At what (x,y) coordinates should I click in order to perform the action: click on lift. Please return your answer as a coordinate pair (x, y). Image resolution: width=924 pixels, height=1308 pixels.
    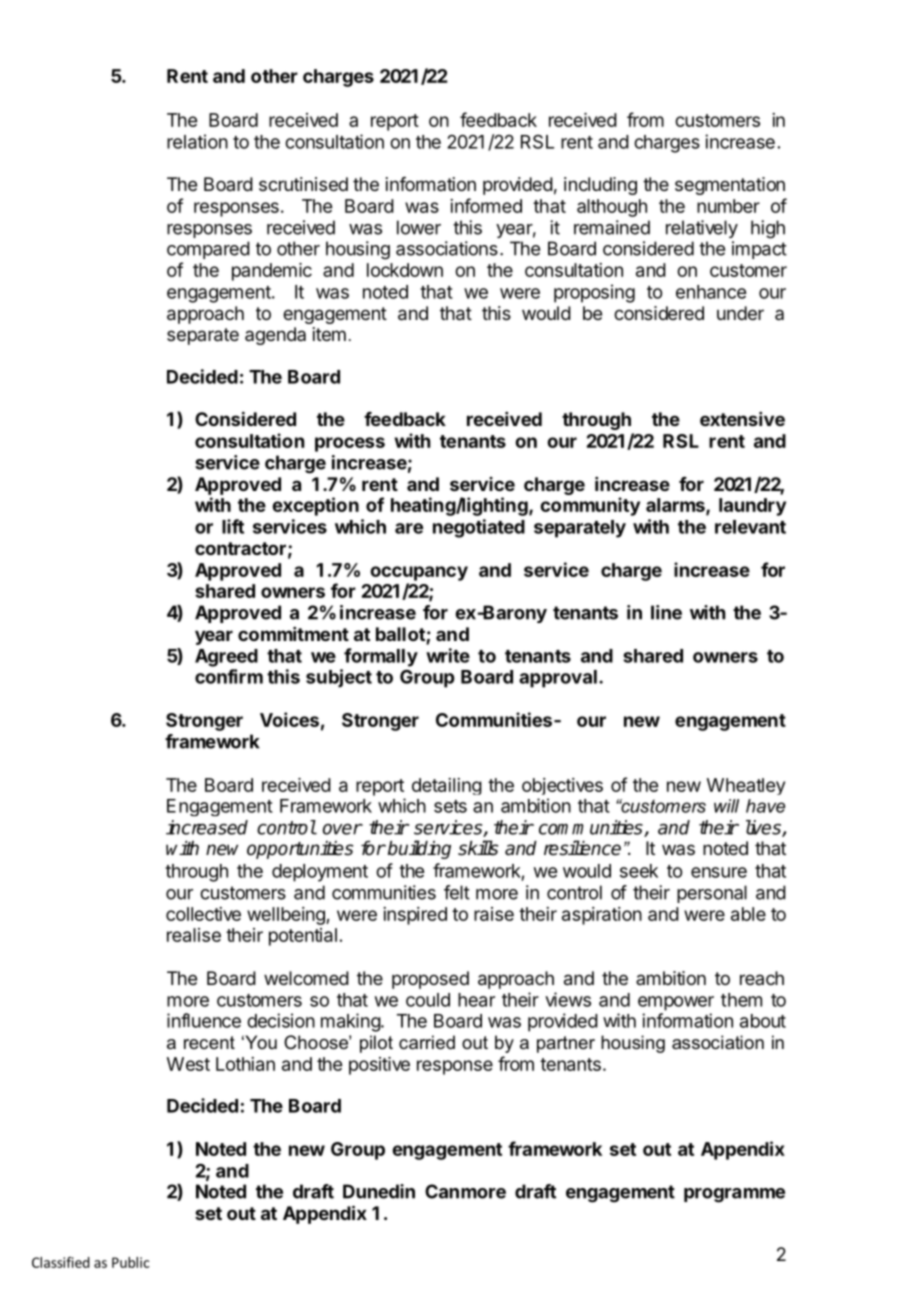
    Looking at the image, I should click on (233, 526).
